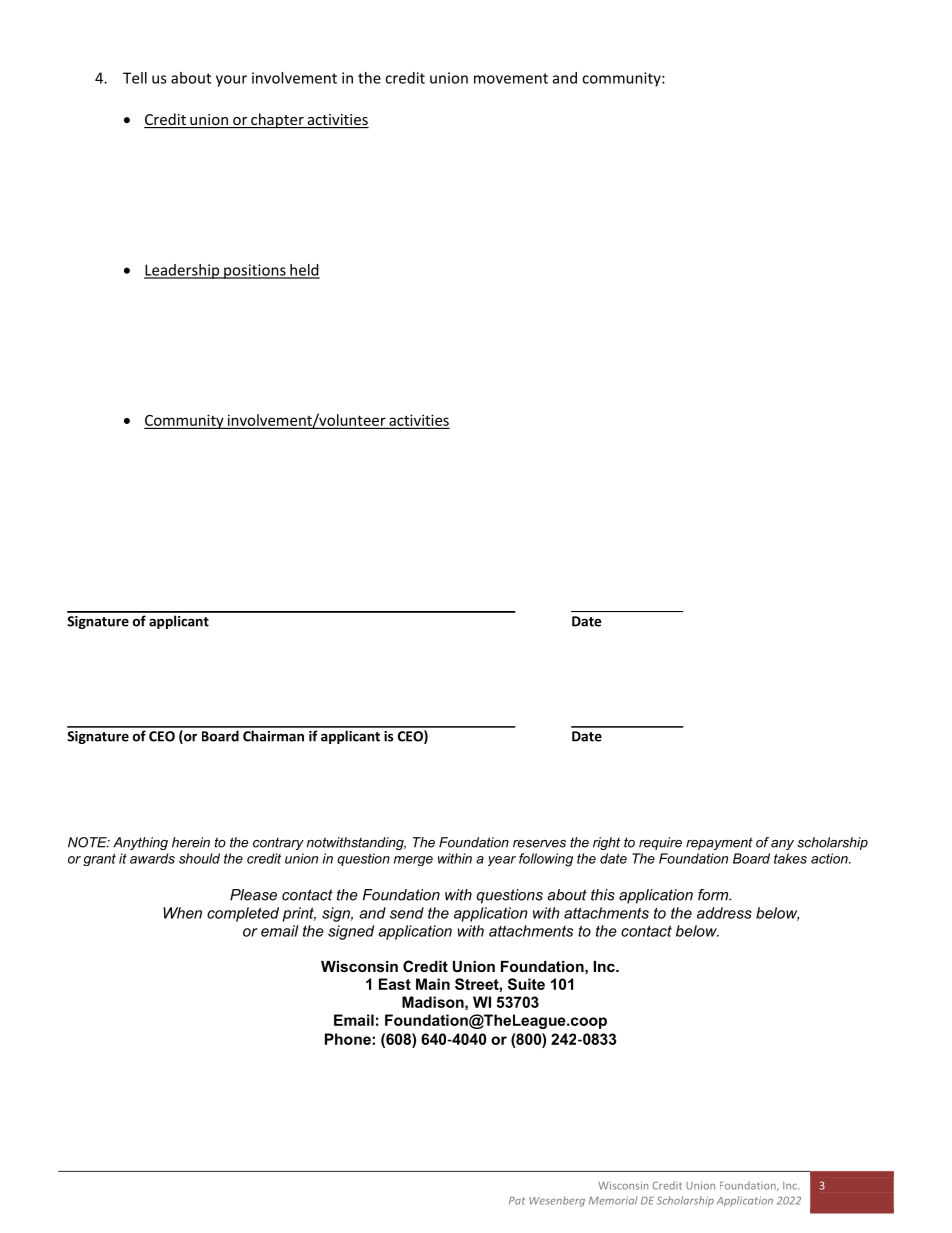 This screenshot has width=952, height=1233. I want to click on held, so click(304, 271).
